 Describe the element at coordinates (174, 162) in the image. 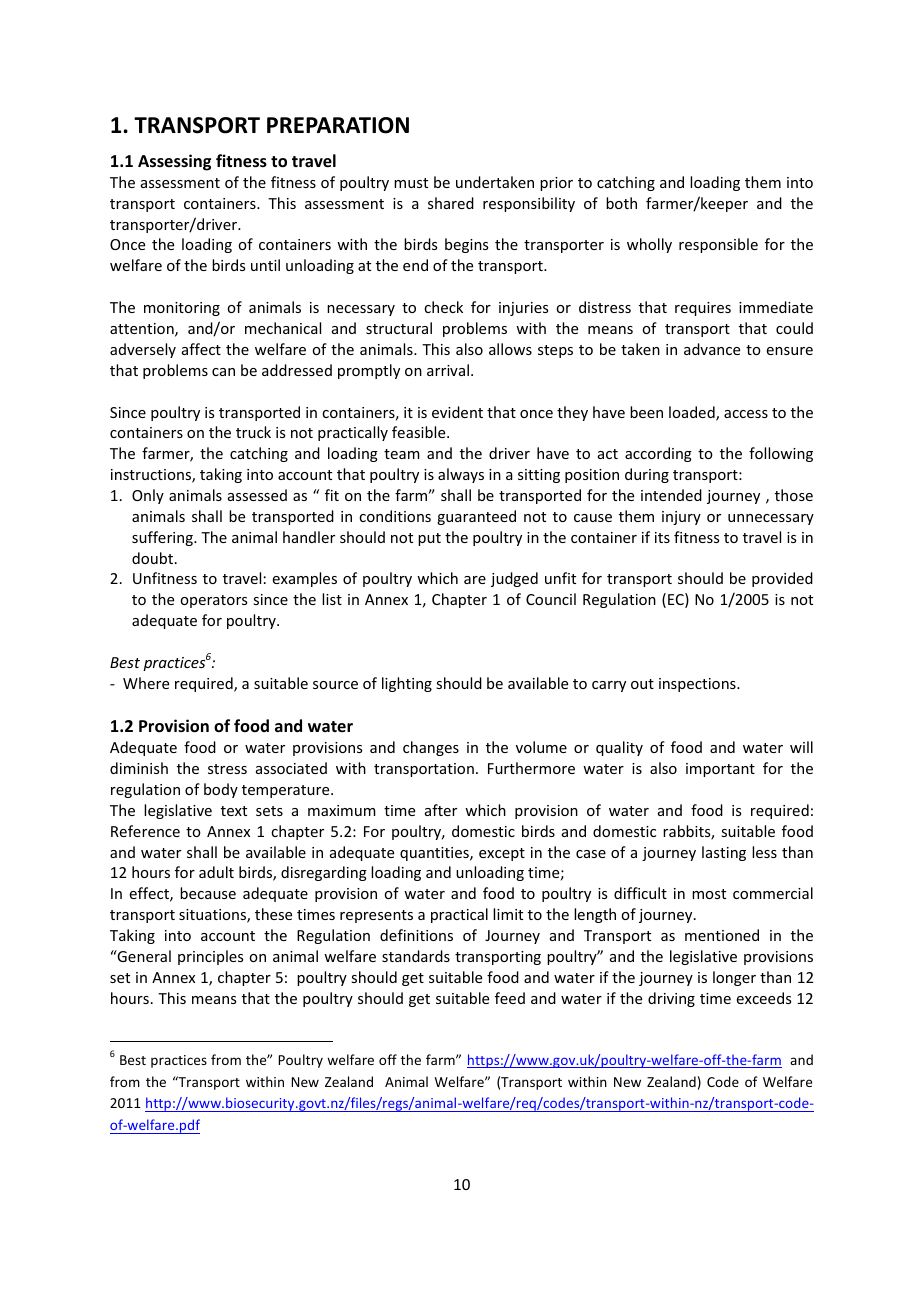

I see `Assessing` at that location.
